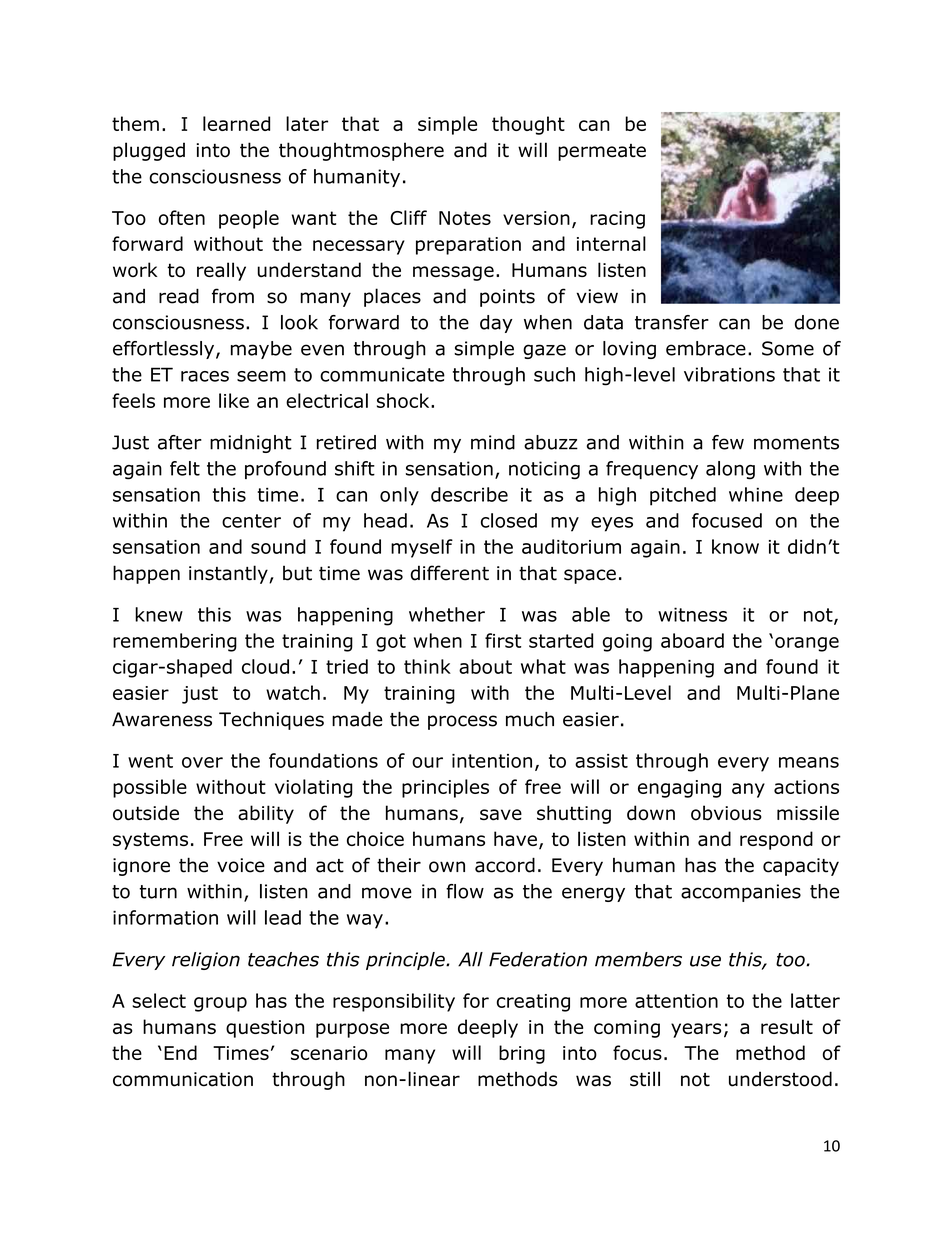  What do you see at coordinates (501, 815) in the page?
I see `save` at bounding box center [501, 815].
